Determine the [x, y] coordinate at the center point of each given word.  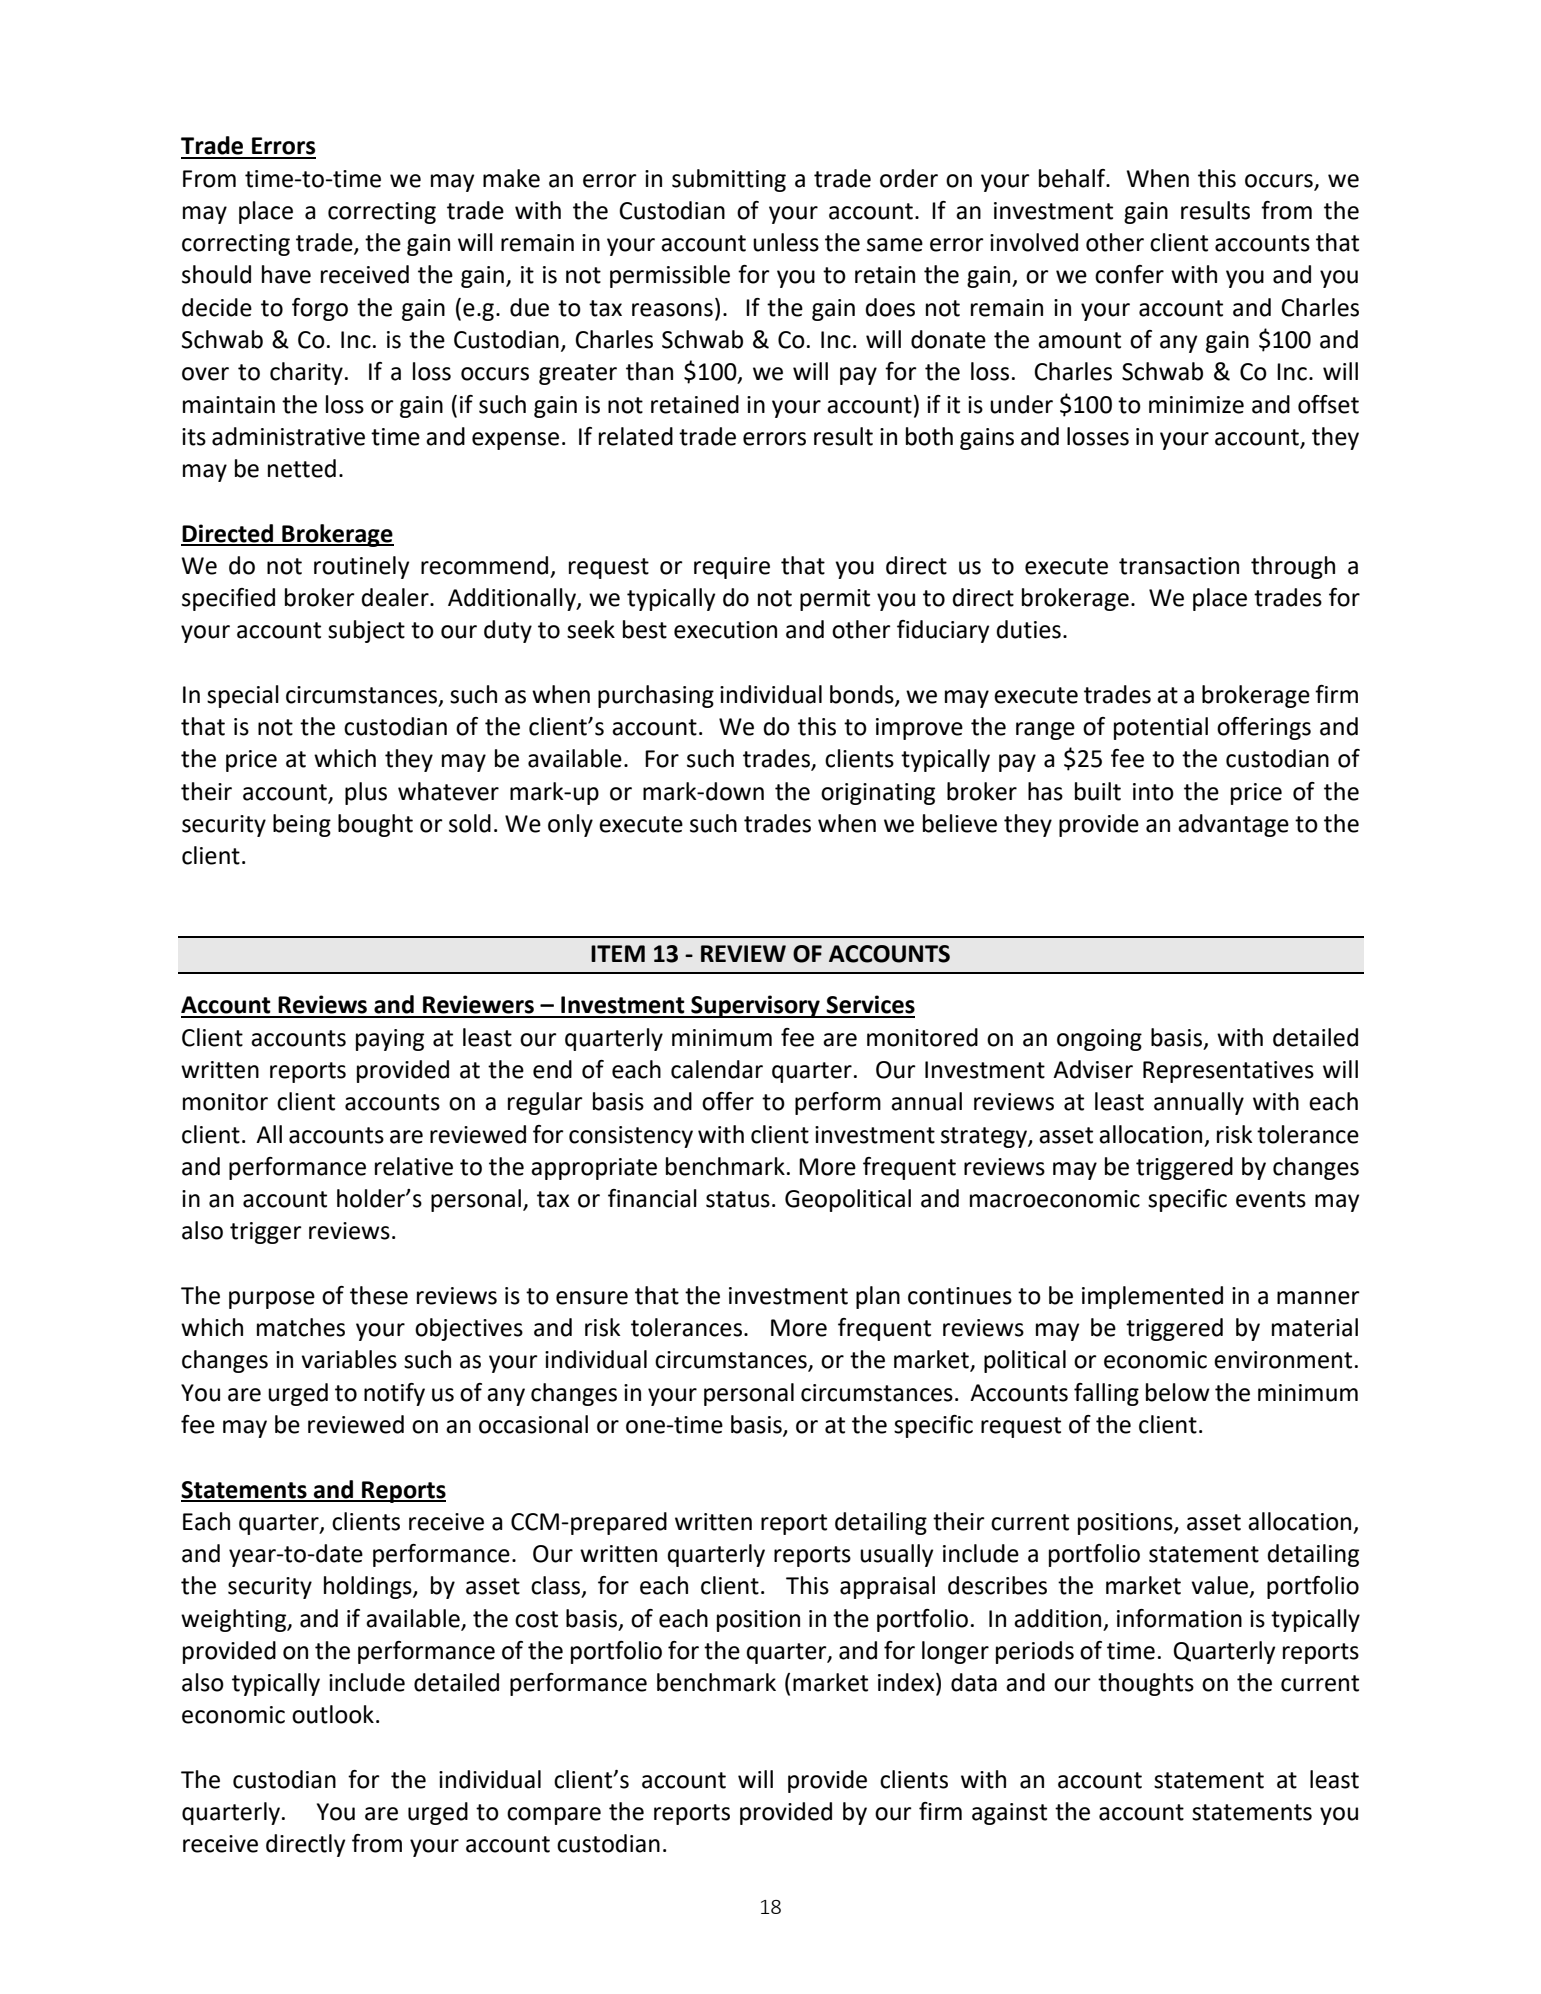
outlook [333, 1714]
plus [366, 793]
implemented [1152, 1297]
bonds [863, 695]
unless [786, 242]
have [286, 274]
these [379, 1295]
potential [1161, 728]
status [738, 1199]
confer [1129, 274]
